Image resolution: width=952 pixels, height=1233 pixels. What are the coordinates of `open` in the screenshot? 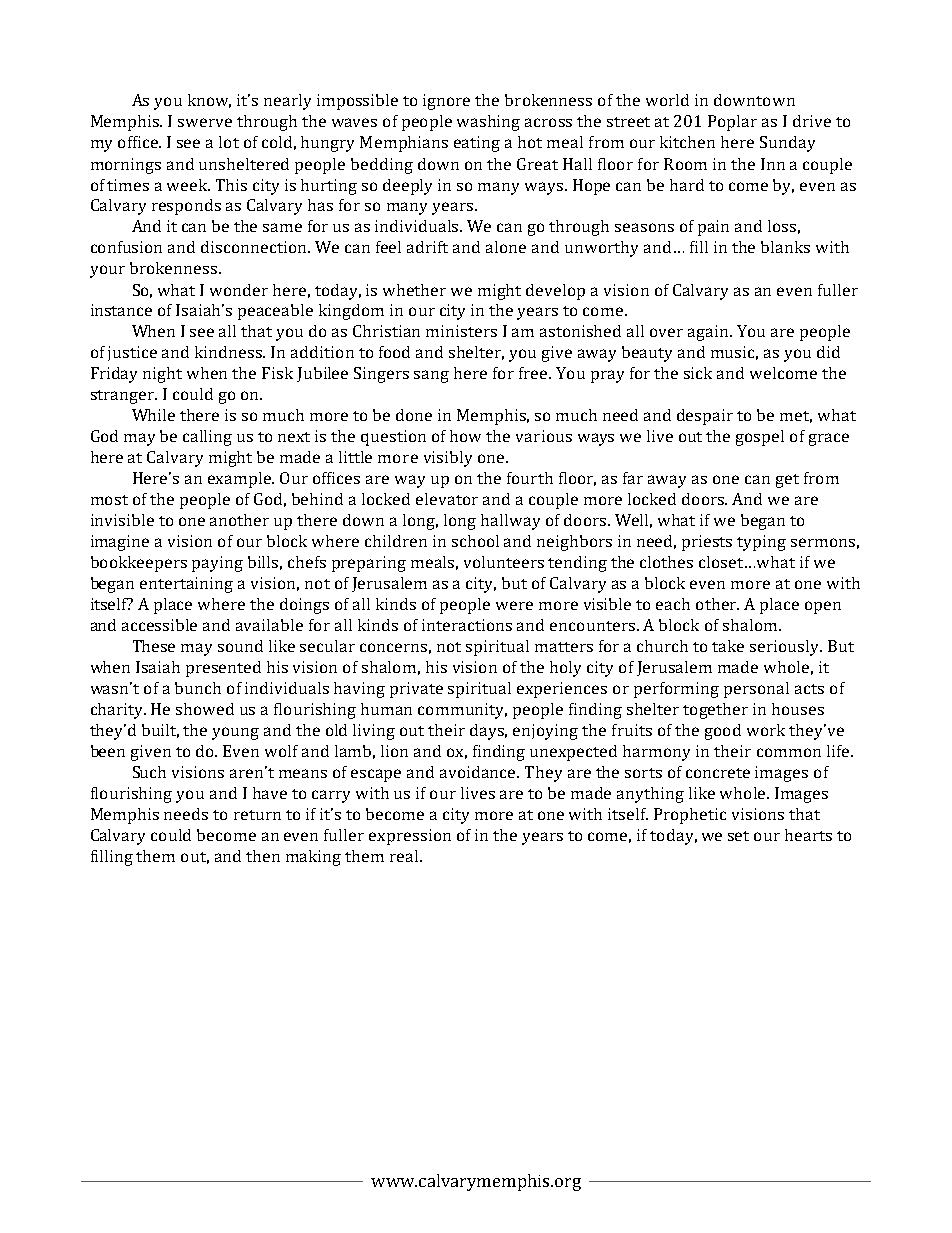 It's located at (823, 607).
